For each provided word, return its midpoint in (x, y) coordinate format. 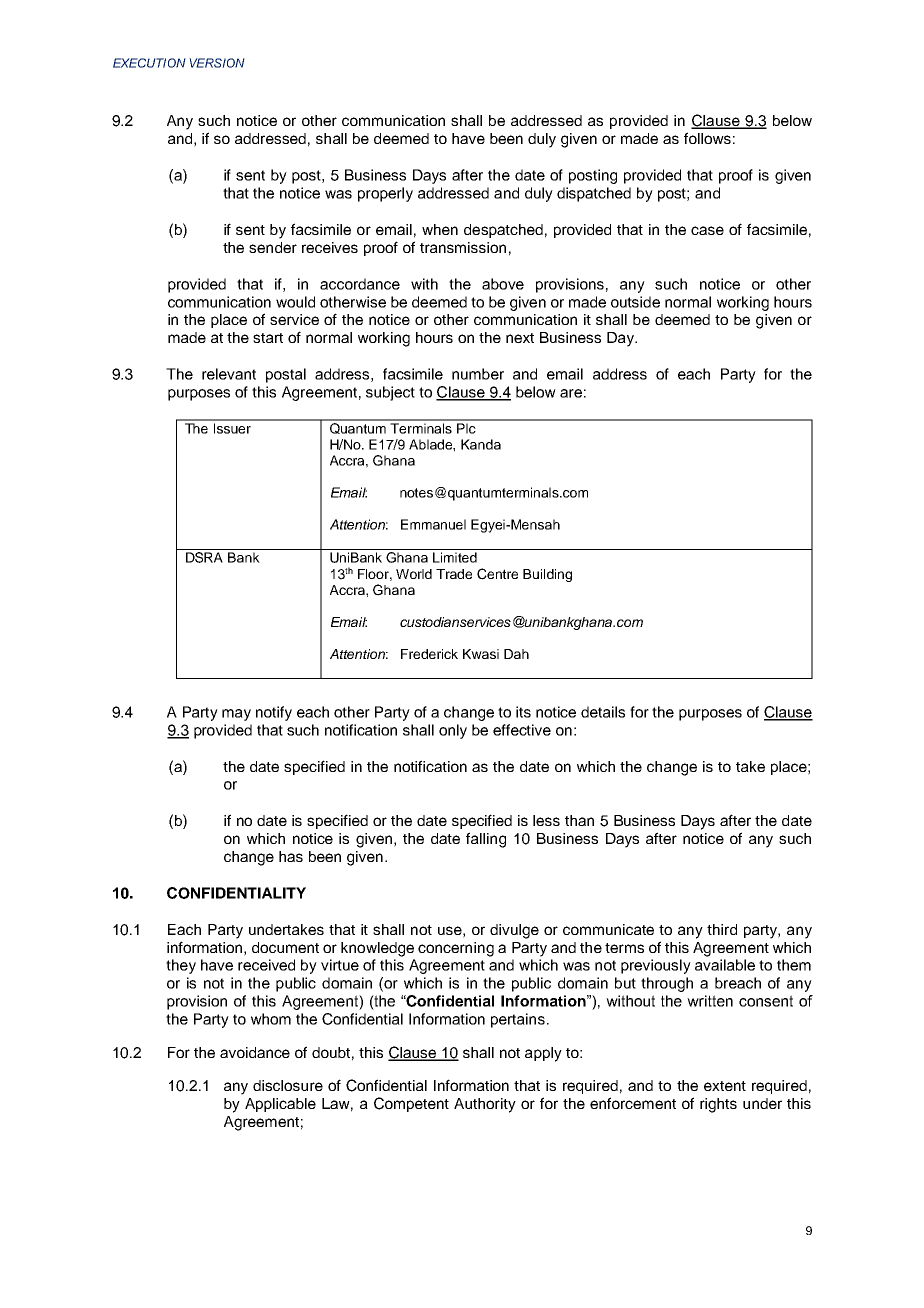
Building (547, 575)
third (722, 929)
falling (486, 840)
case (707, 230)
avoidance (255, 1052)
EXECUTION (149, 63)
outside (635, 302)
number (478, 374)
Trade (454, 574)
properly (385, 194)
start (268, 338)
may (236, 715)
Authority (485, 1105)
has (291, 856)
